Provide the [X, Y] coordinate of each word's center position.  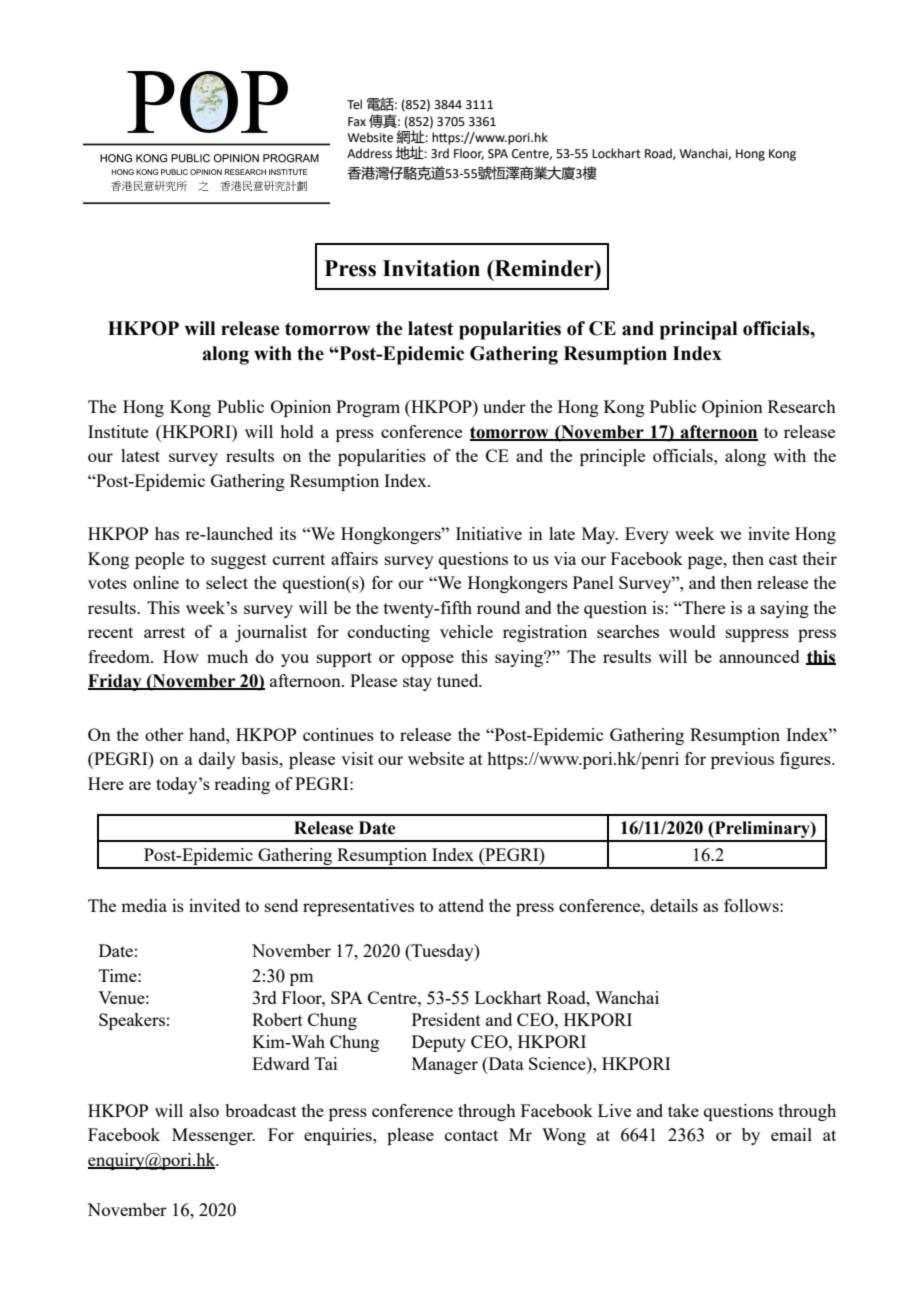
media [144, 905]
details [674, 905]
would [692, 631]
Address [369, 153]
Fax [357, 121]
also [204, 1110]
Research [802, 406]
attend [461, 905]
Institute [118, 431]
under [504, 406]
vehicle [466, 631]
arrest [164, 632]
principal [698, 330]
